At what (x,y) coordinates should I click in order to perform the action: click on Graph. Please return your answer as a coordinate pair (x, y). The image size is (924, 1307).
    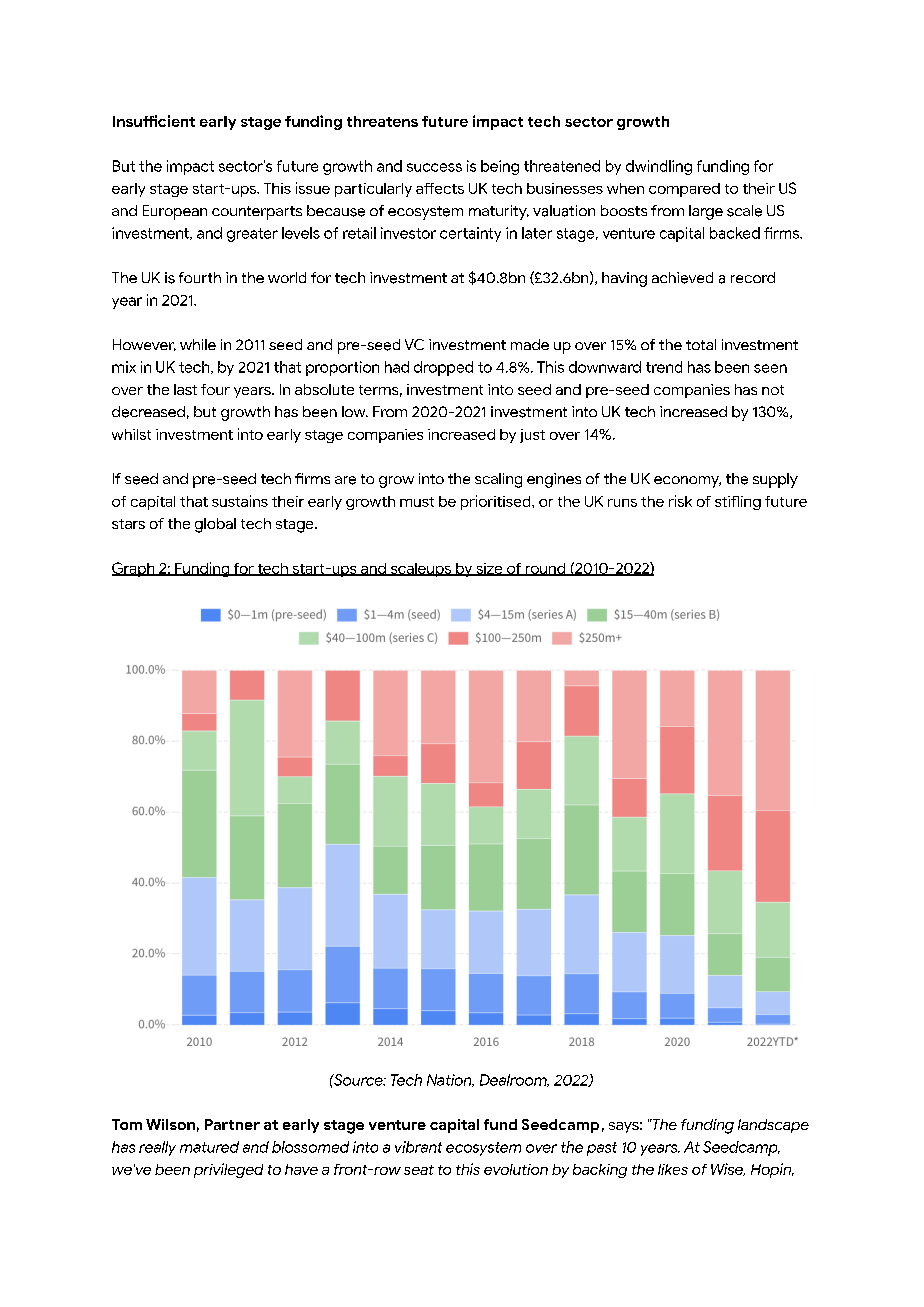
    Looking at the image, I should click on (134, 569).
